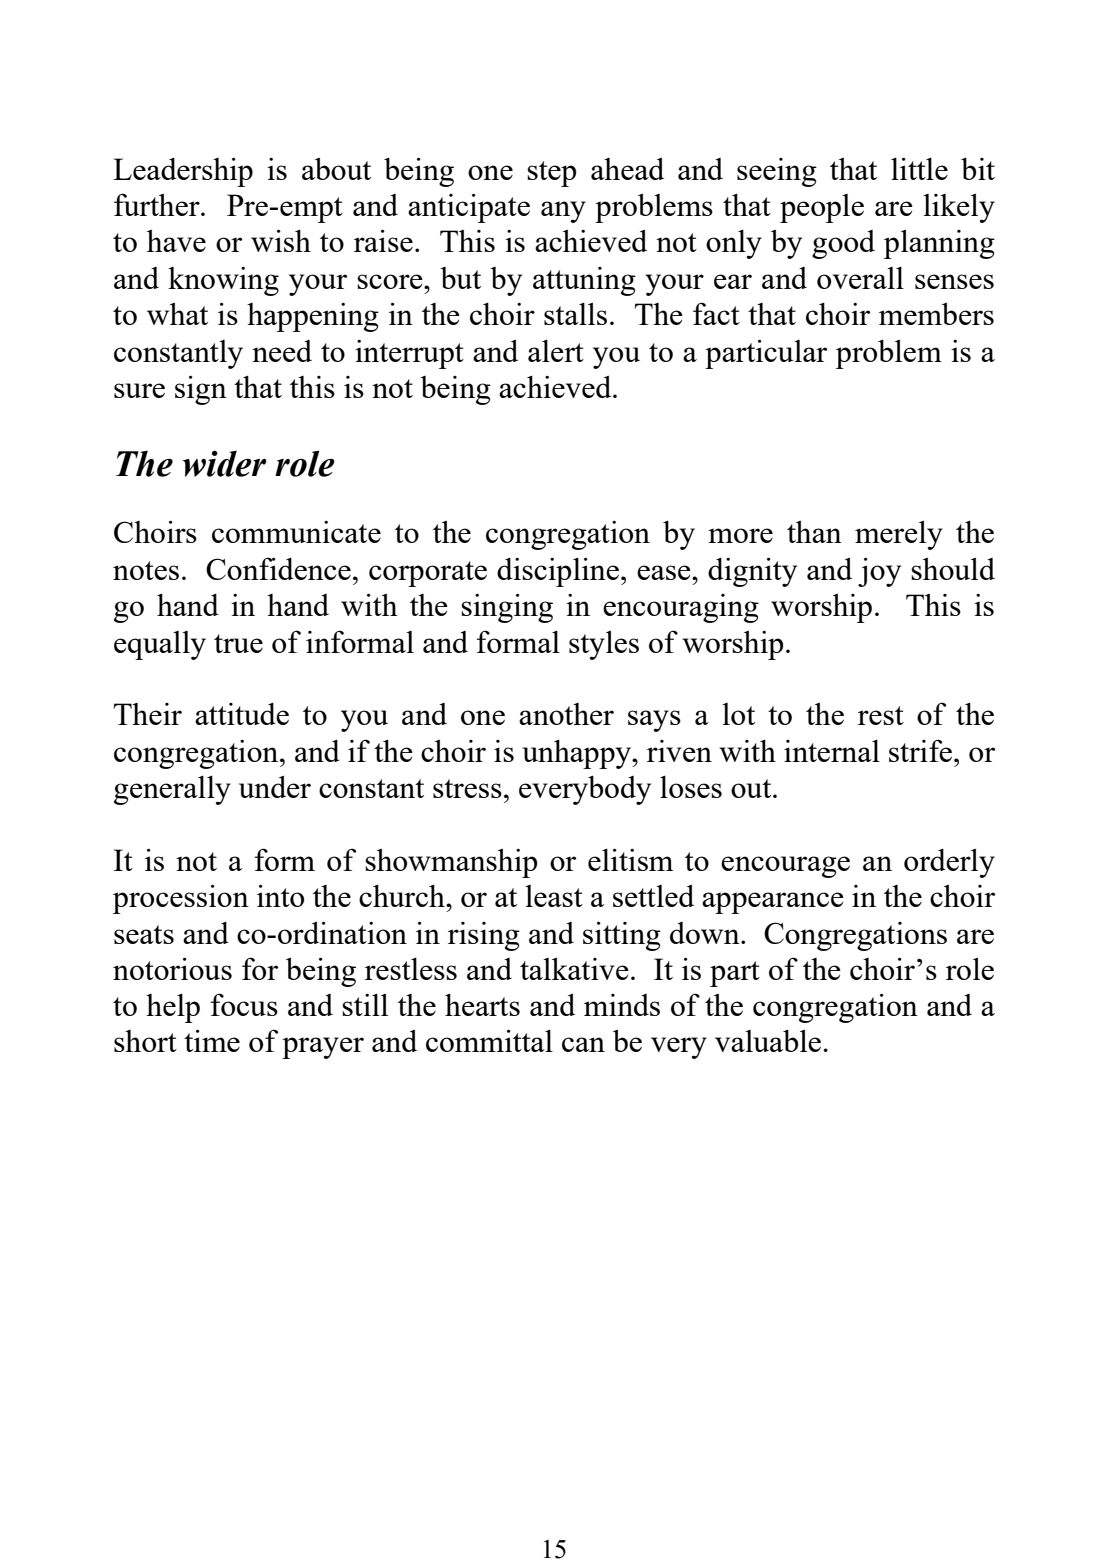  Describe the element at coordinates (578, 754) in the image. I see `unhappy` at that location.
